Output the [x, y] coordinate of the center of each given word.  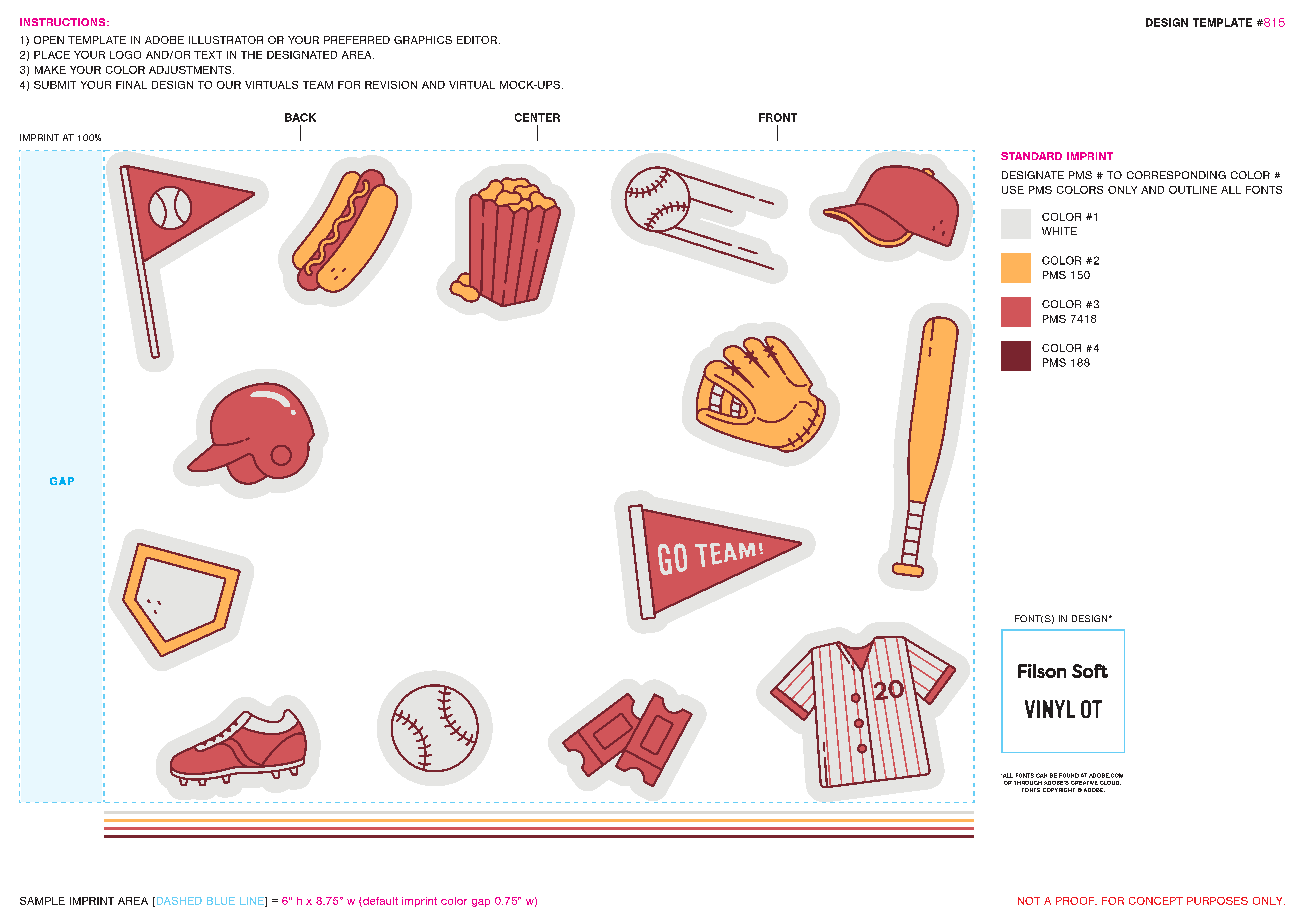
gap [481, 903]
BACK [300, 117]
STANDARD [1031, 156]
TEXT [208, 55]
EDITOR [477, 40]
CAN [1041, 775]
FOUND [1069, 775]
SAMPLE [42, 901]
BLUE [221, 901]
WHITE [1059, 231]
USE [1013, 190]
